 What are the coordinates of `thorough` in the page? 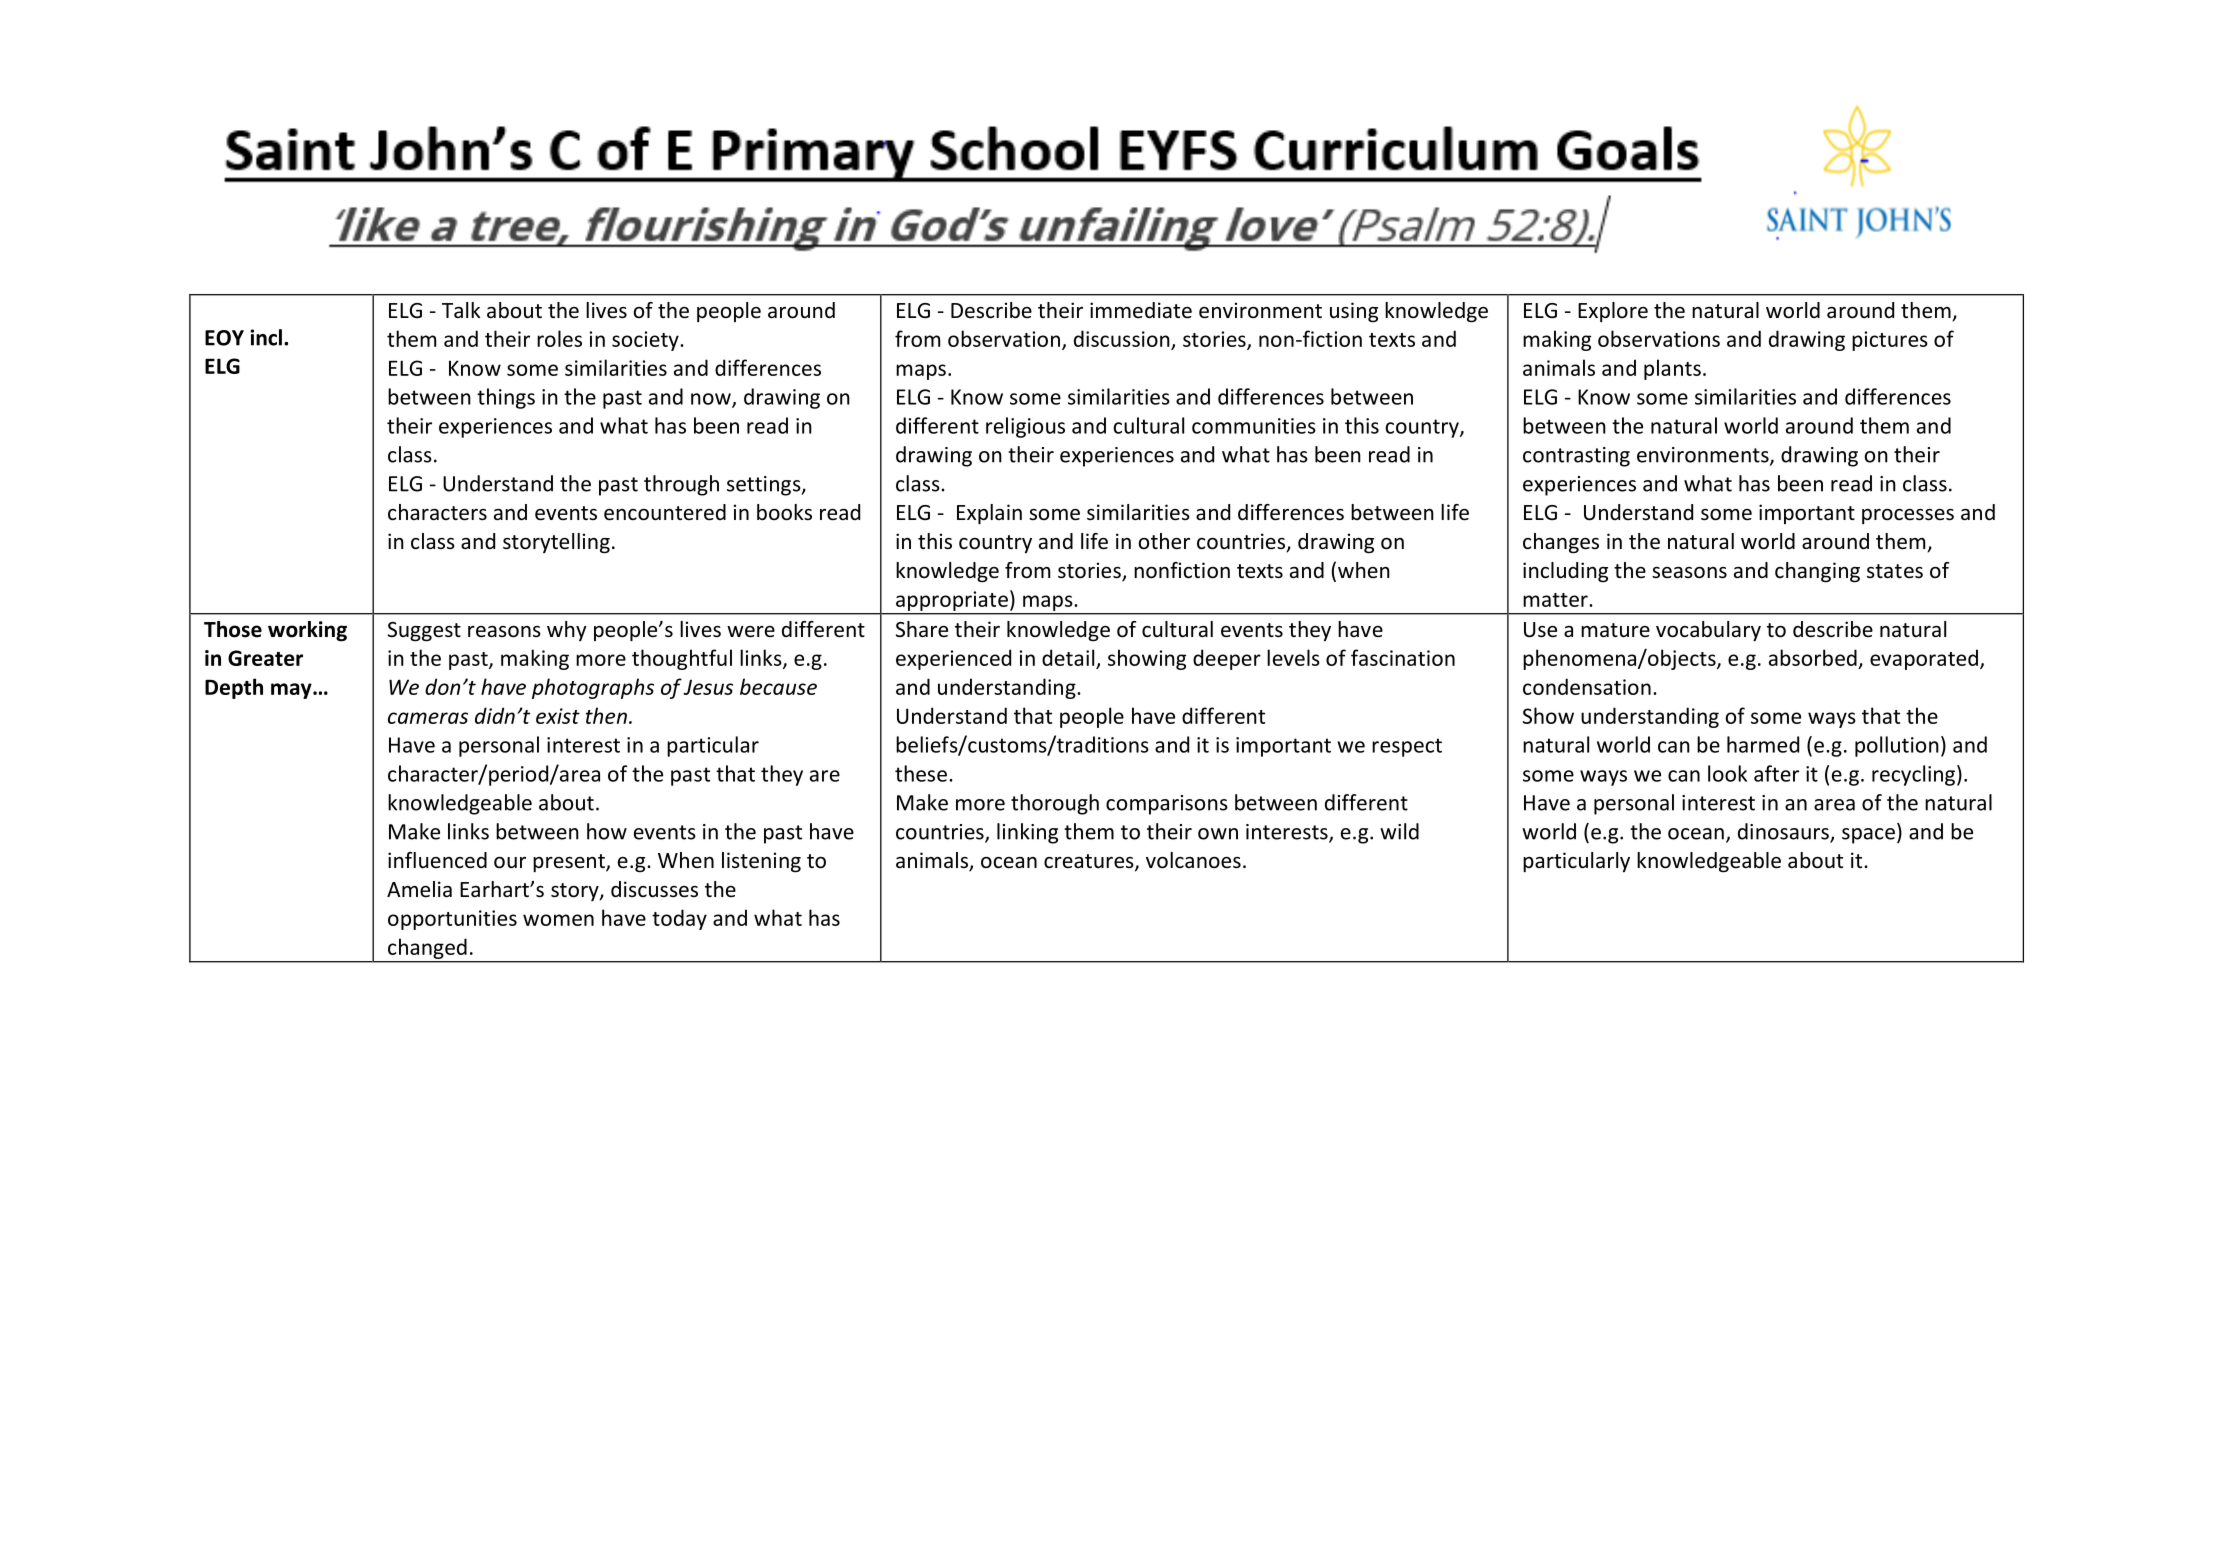 It's located at (1055, 804).
